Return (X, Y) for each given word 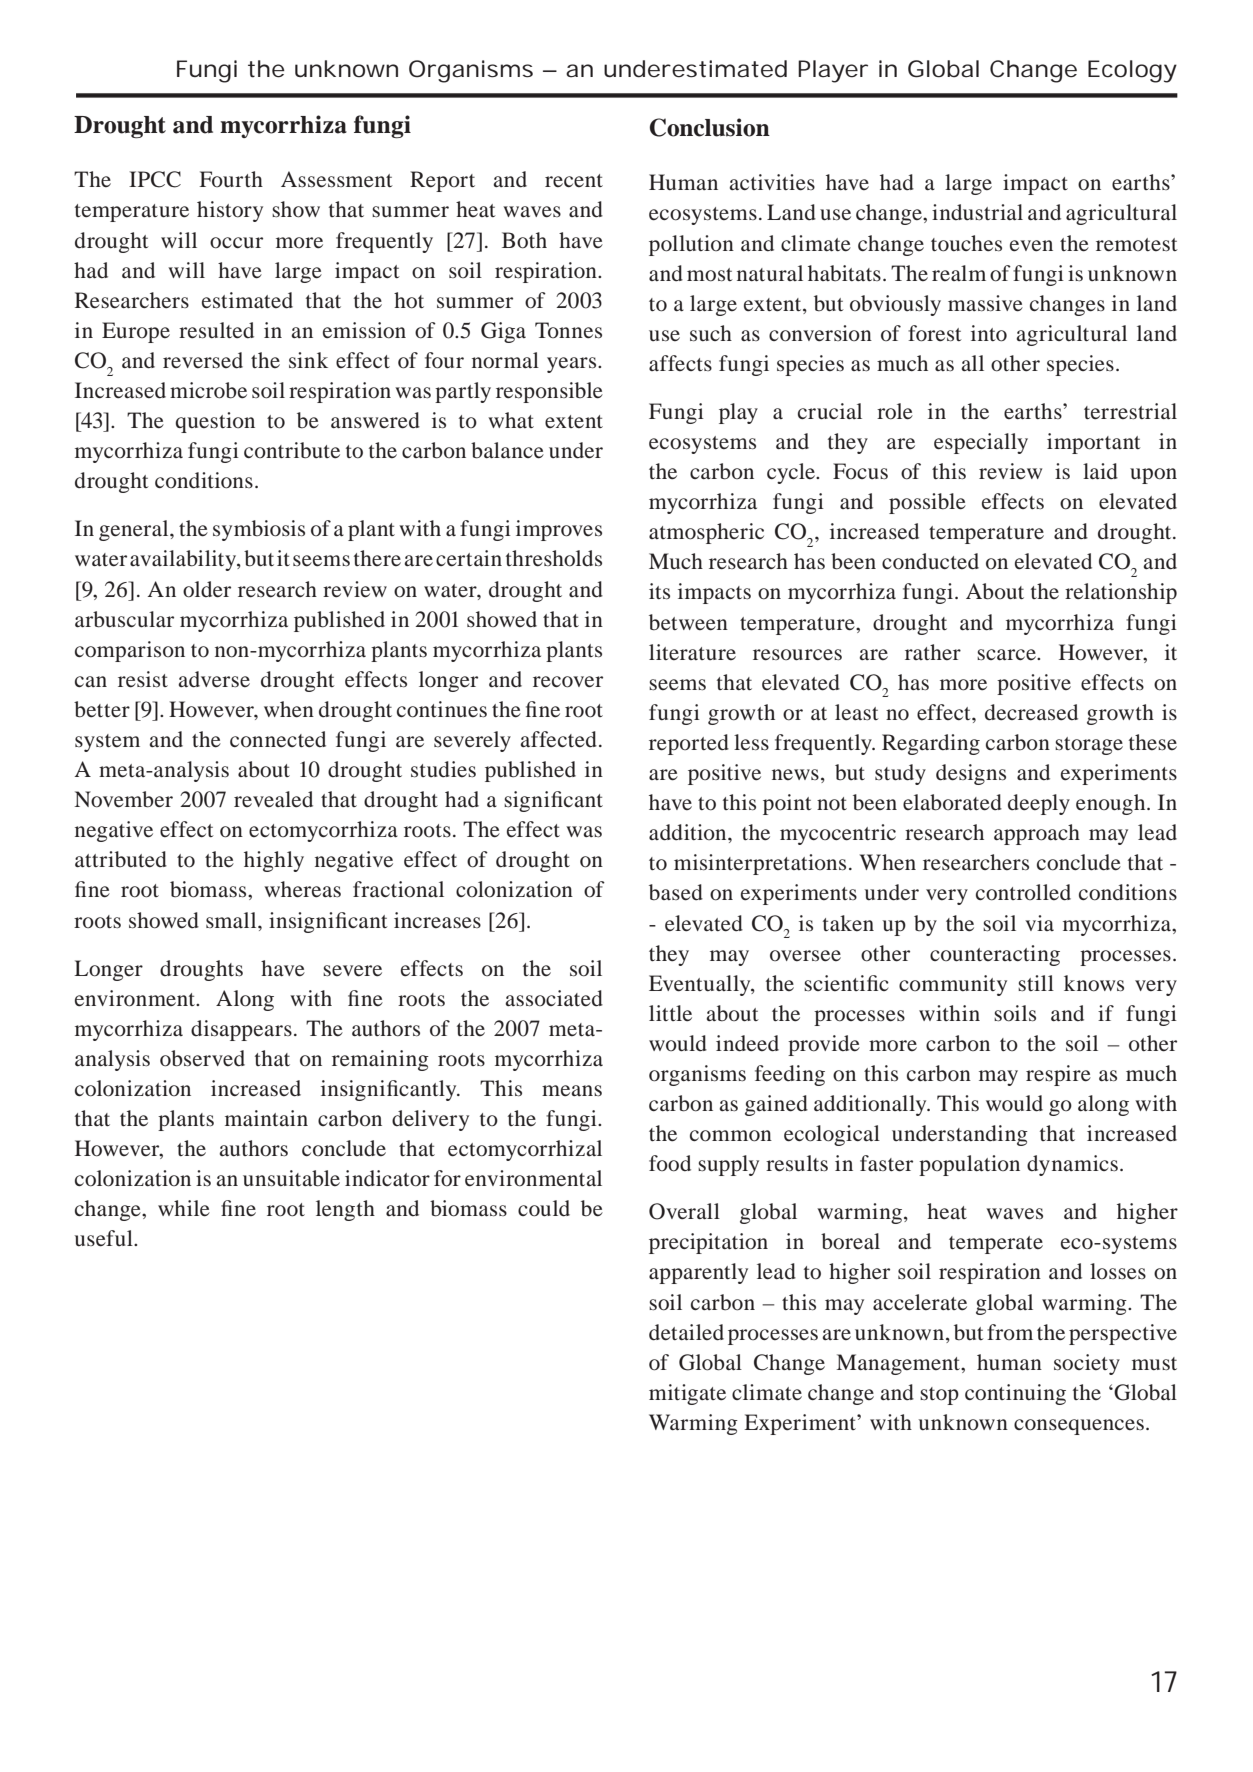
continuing (1015, 1394)
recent (574, 180)
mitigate (687, 1394)
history (230, 211)
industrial (977, 212)
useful (105, 1238)
